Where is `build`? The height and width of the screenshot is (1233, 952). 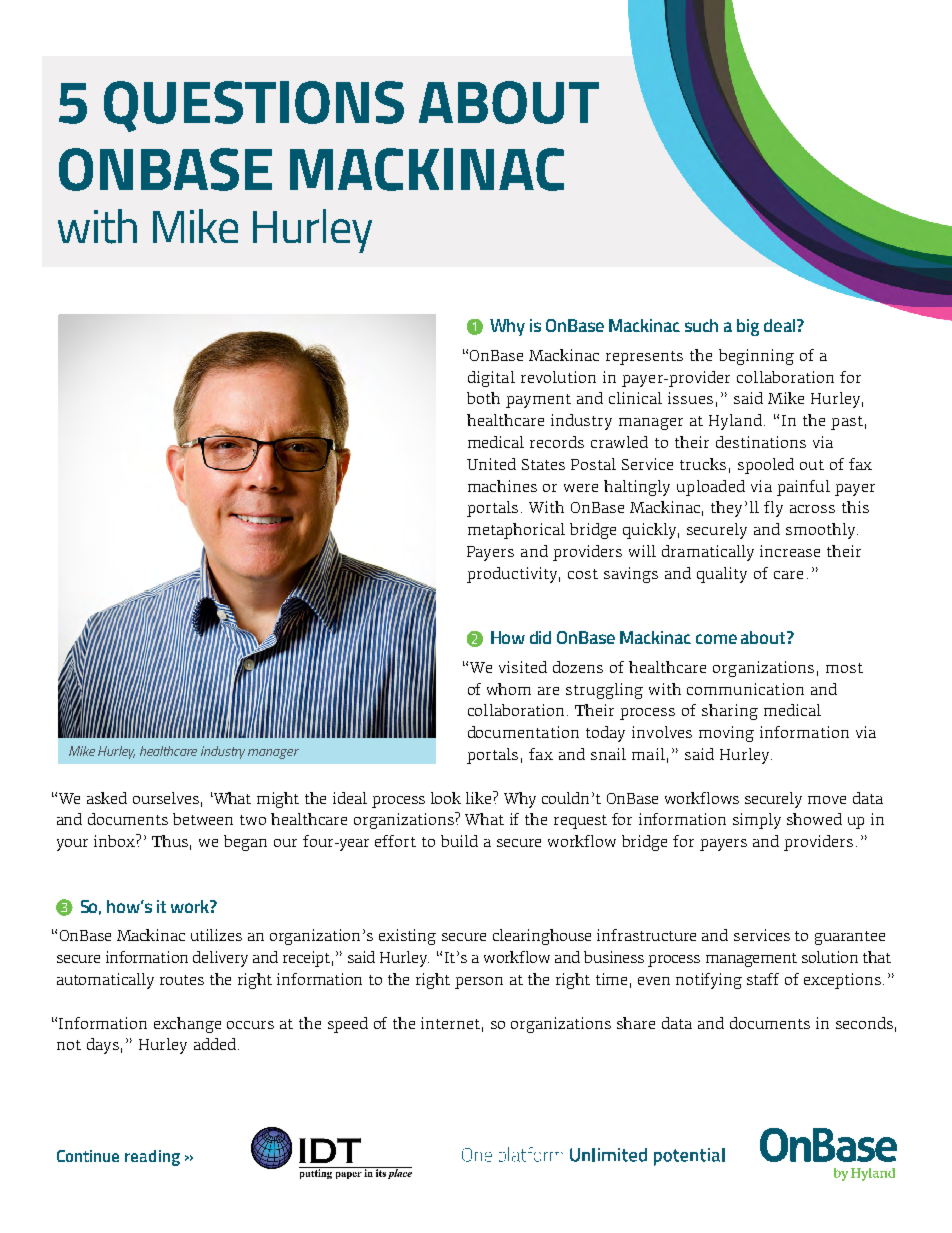
build is located at coordinates (459, 841).
